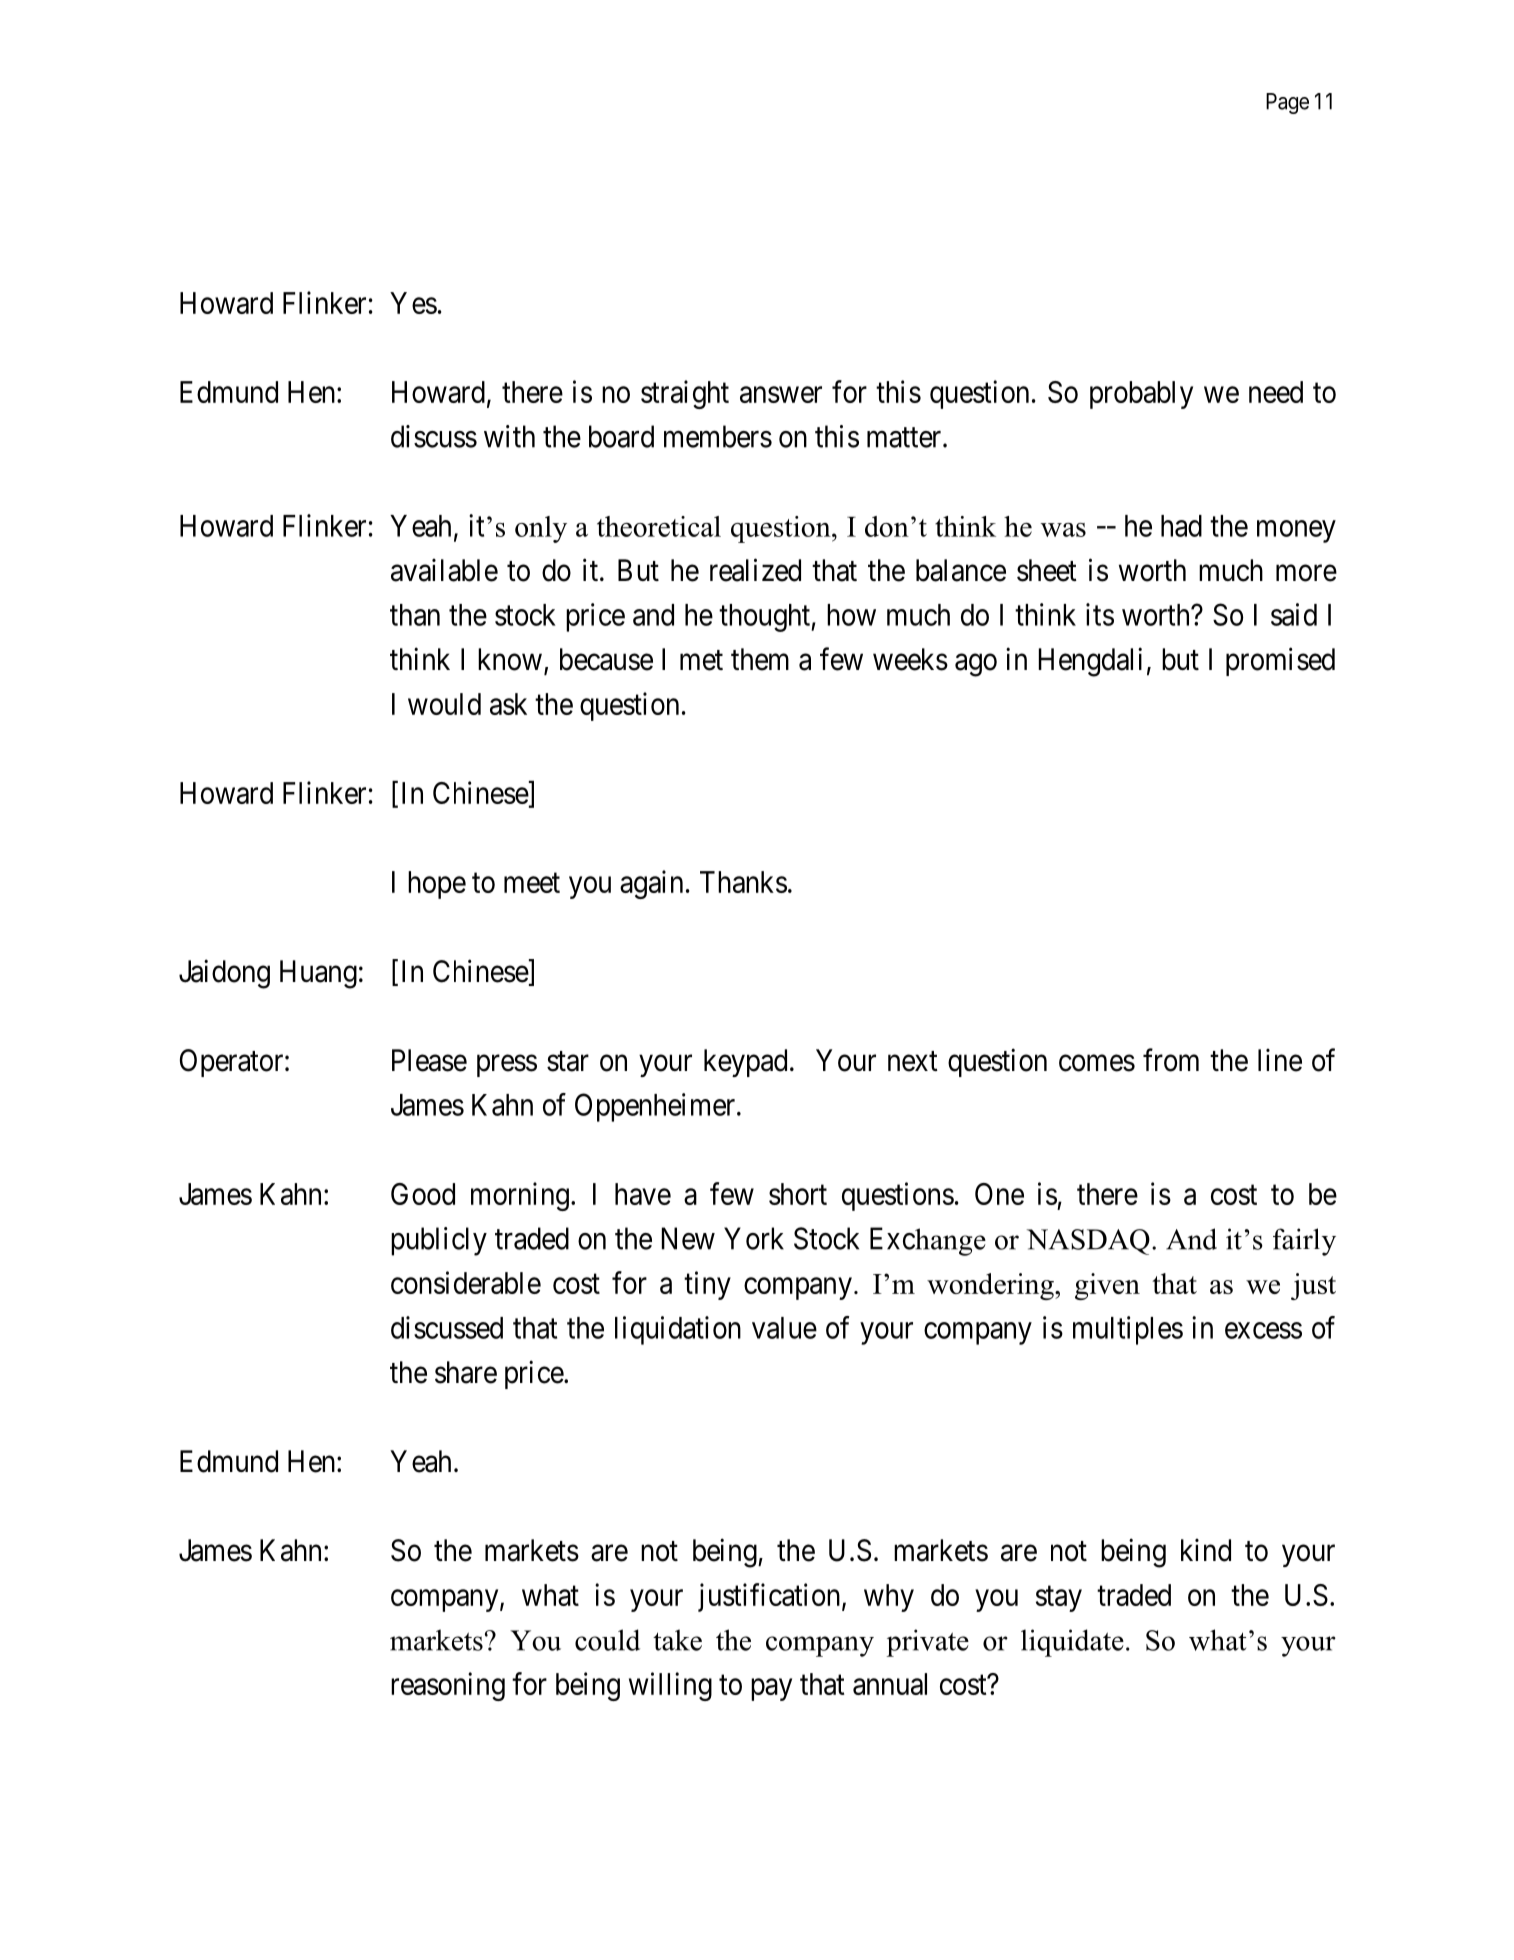  Describe the element at coordinates (771, 1690) in the image. I see `pay` at that location.
